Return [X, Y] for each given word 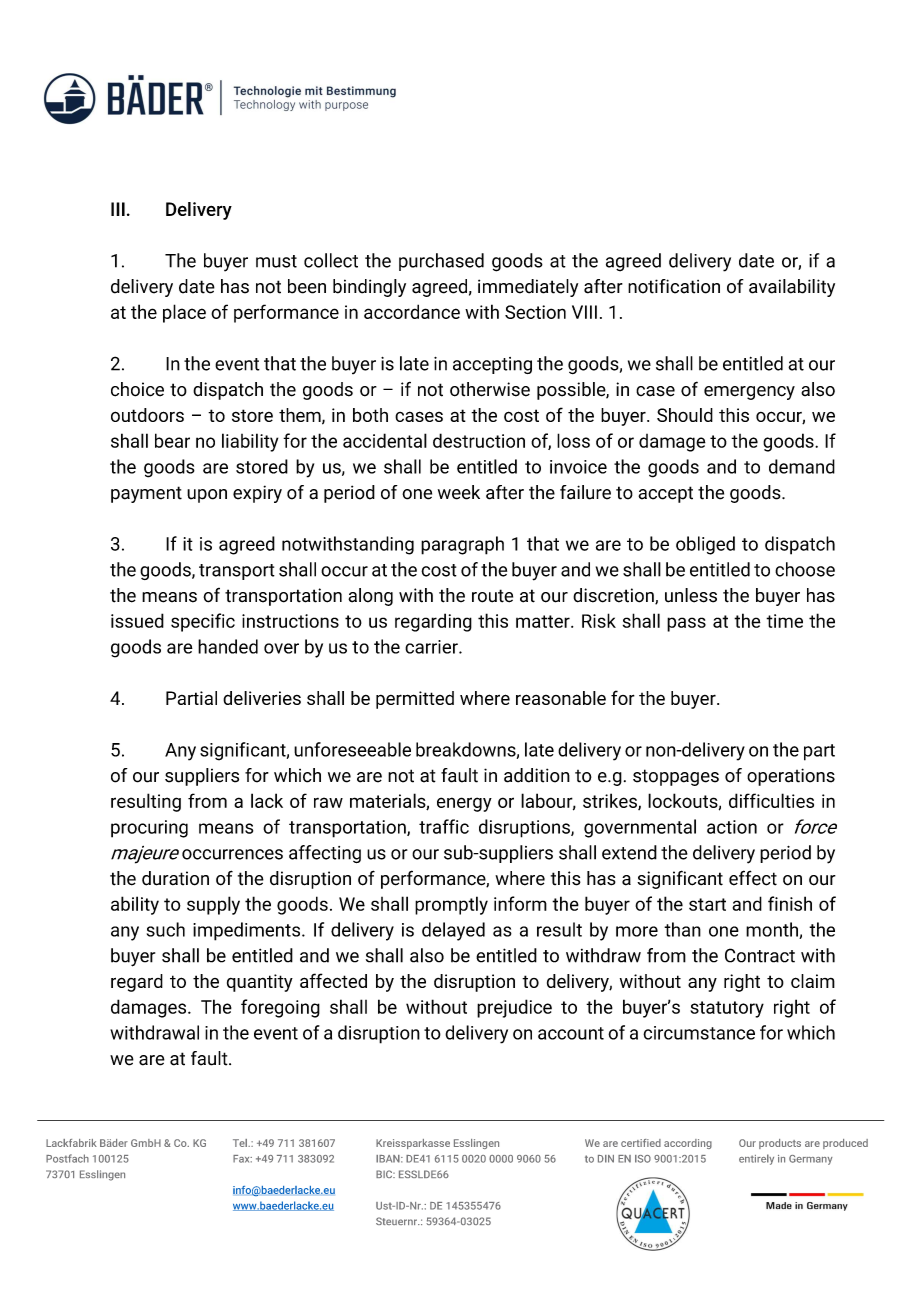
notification [674, 286]
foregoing [280, 1008]
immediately [528, 288]
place [184, 313]
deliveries [262, 698]
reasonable [561, 698]
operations [791, 777]
